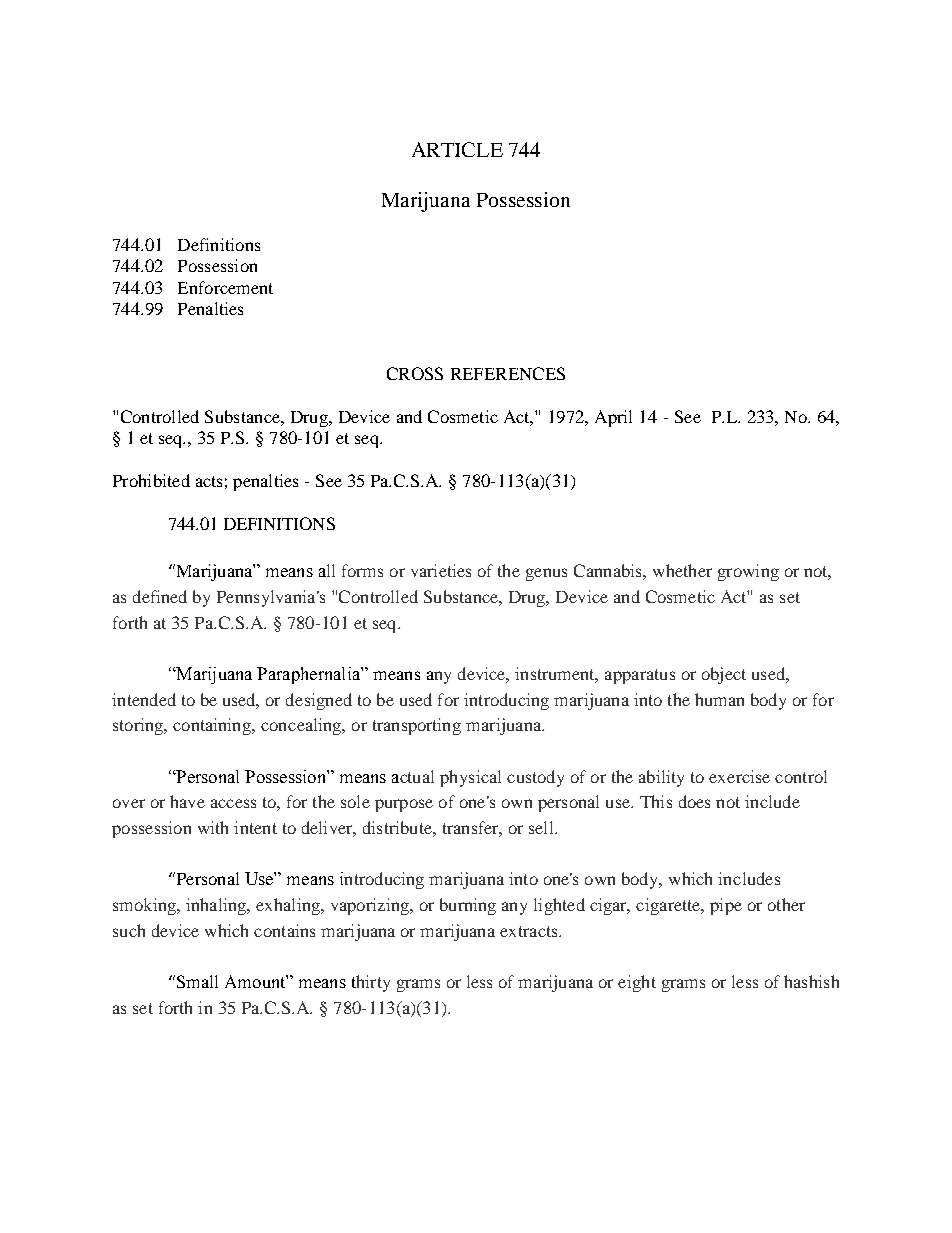  What do you see at coordinates (457, 149) in the screenshot?
I see `ARTICLE` at bounding box center [457, 149].
